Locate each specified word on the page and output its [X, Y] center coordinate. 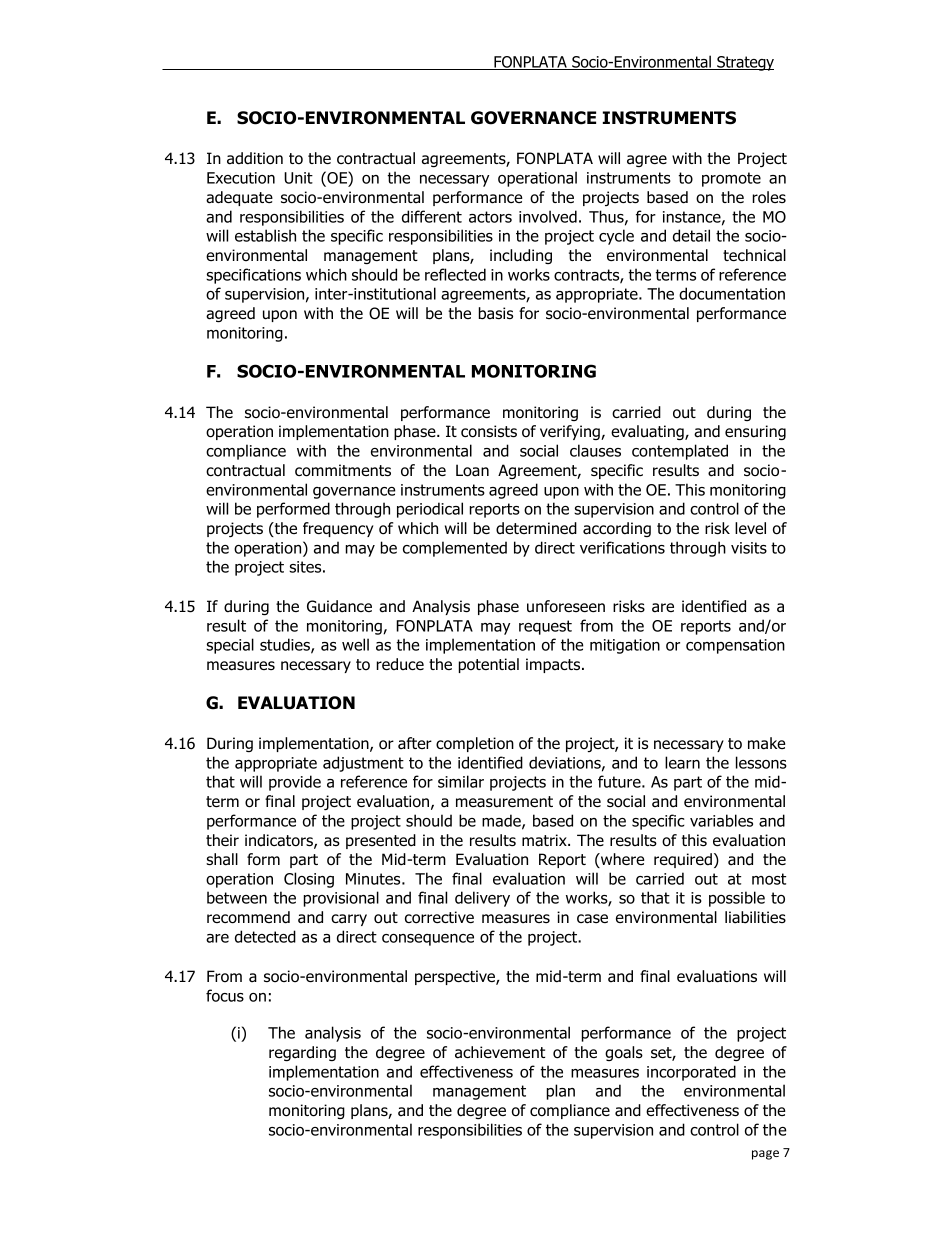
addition [255, 158]
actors [490, 217]
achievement [500, 1052]
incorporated [691, 1073]
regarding [302, 1053]
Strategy [744, 63]
